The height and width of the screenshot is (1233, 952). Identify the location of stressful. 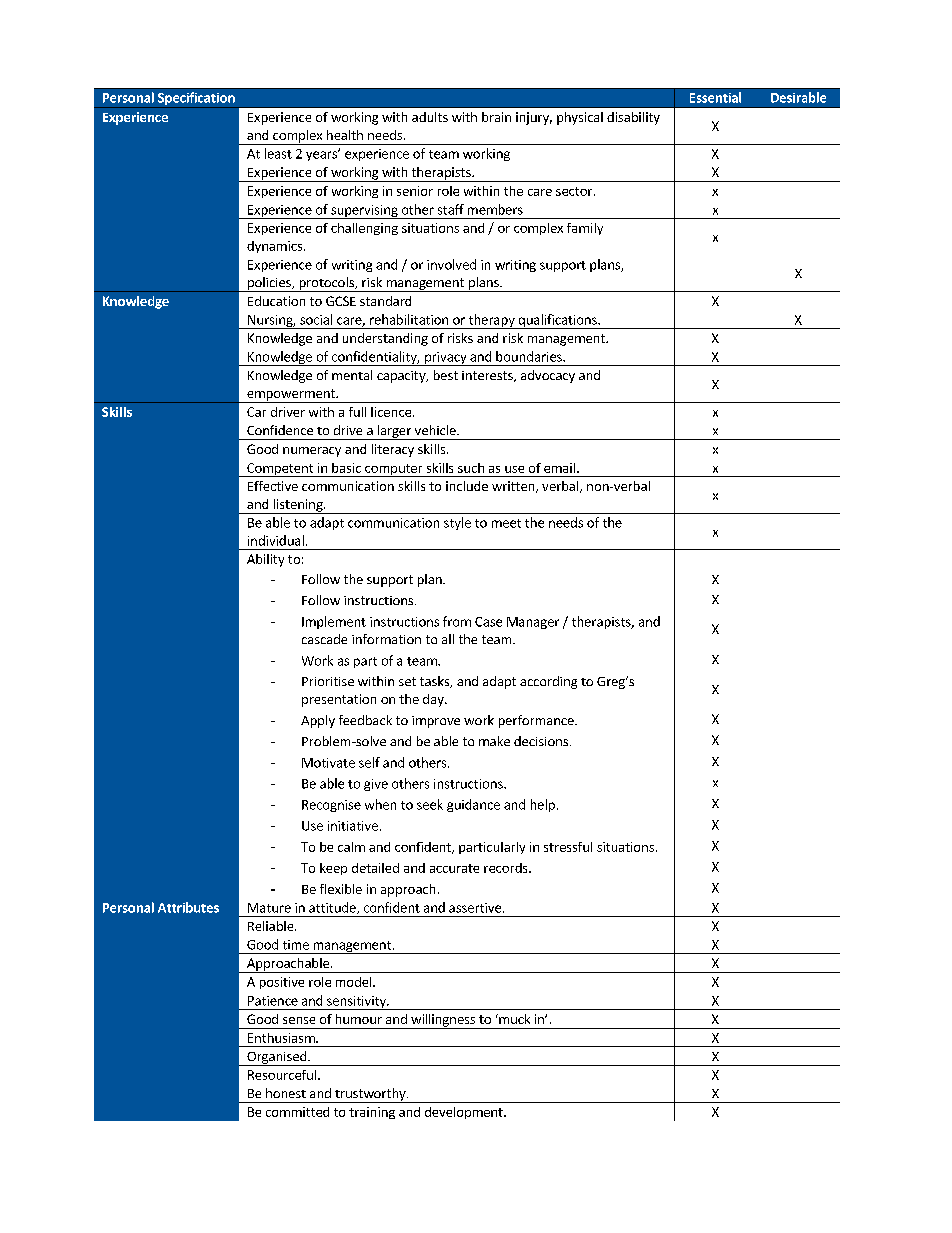
(568, 847).
